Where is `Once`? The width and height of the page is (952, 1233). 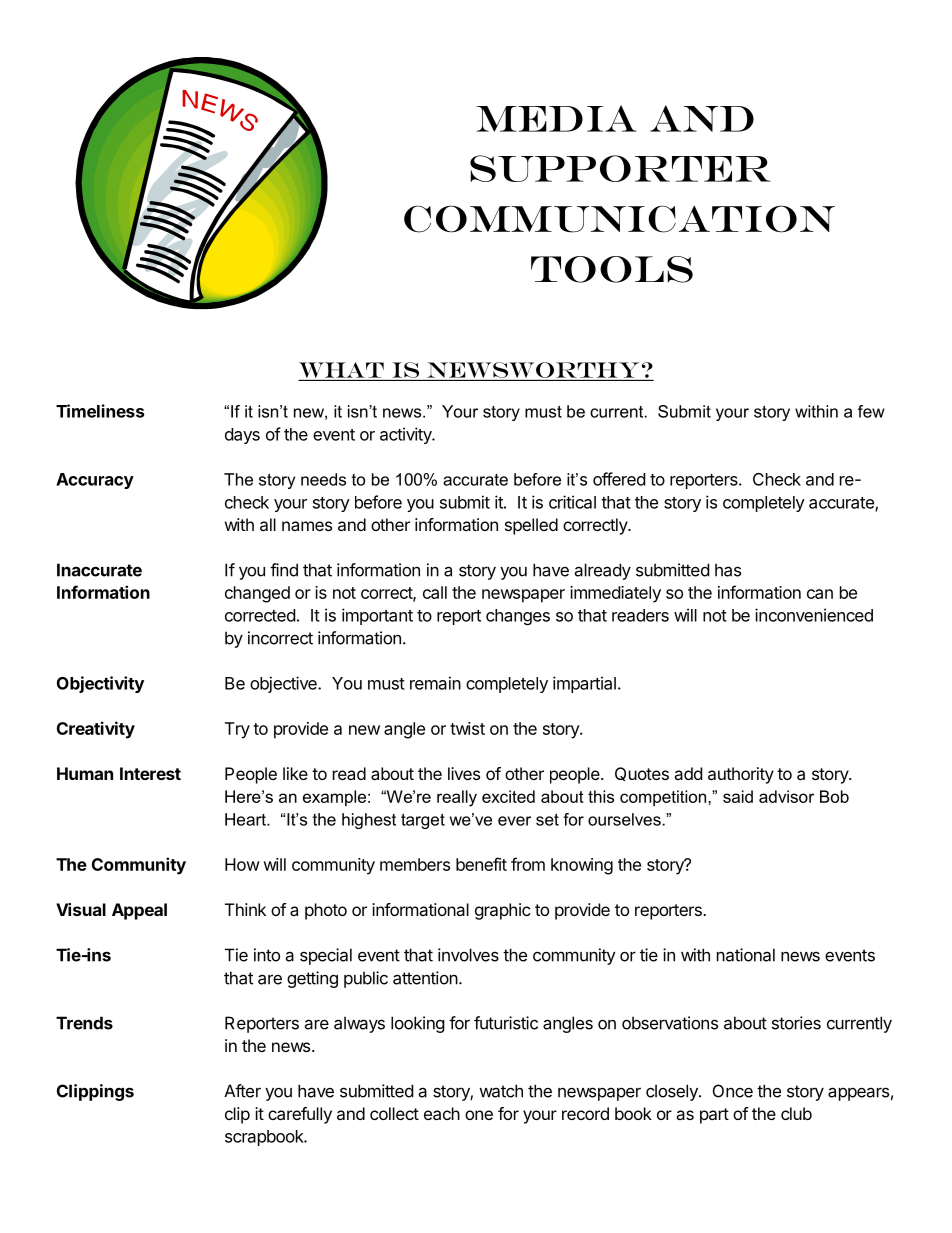
Once is located at coordinates (733, 1091).
